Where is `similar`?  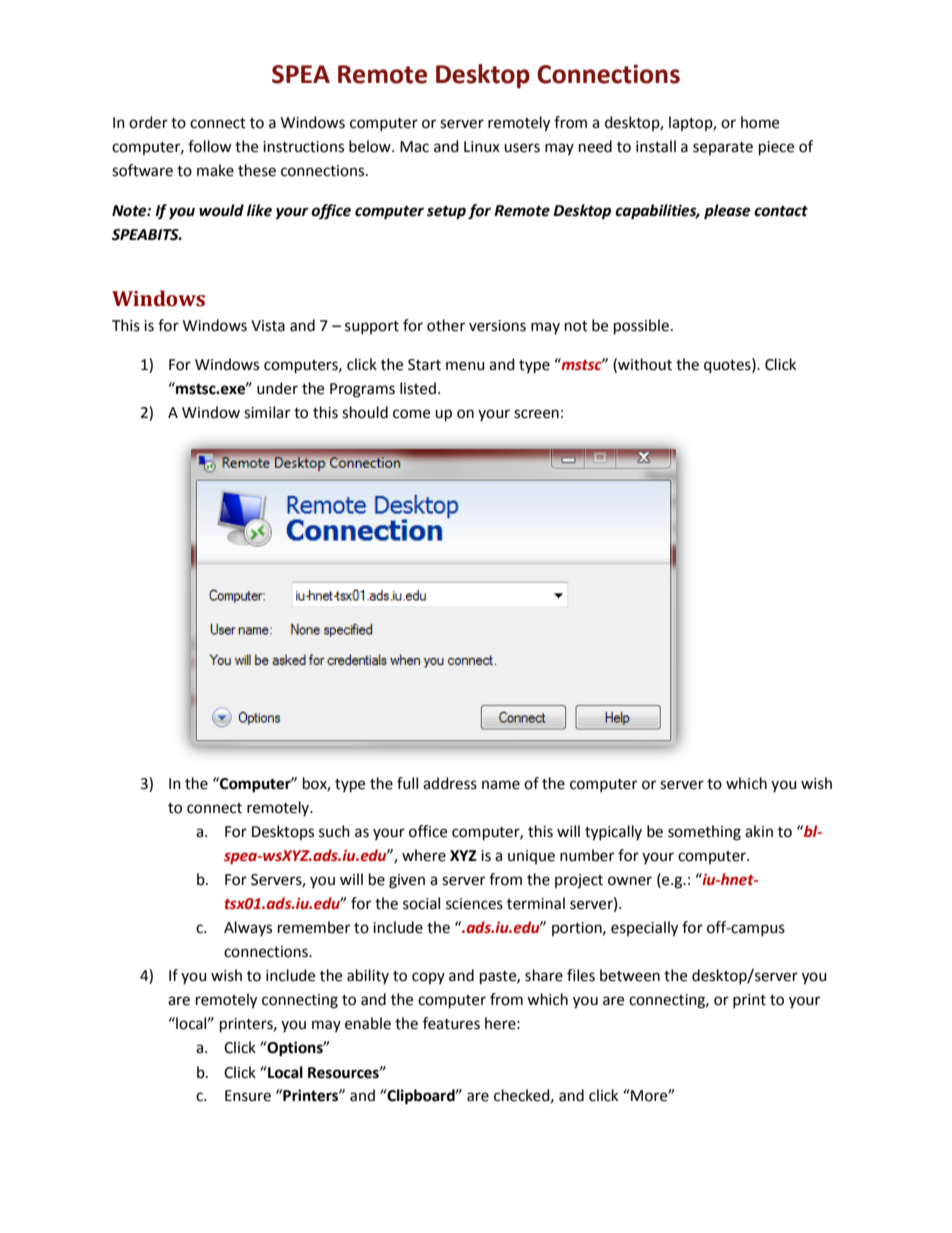 similar is located at coordinates (267, 412).
